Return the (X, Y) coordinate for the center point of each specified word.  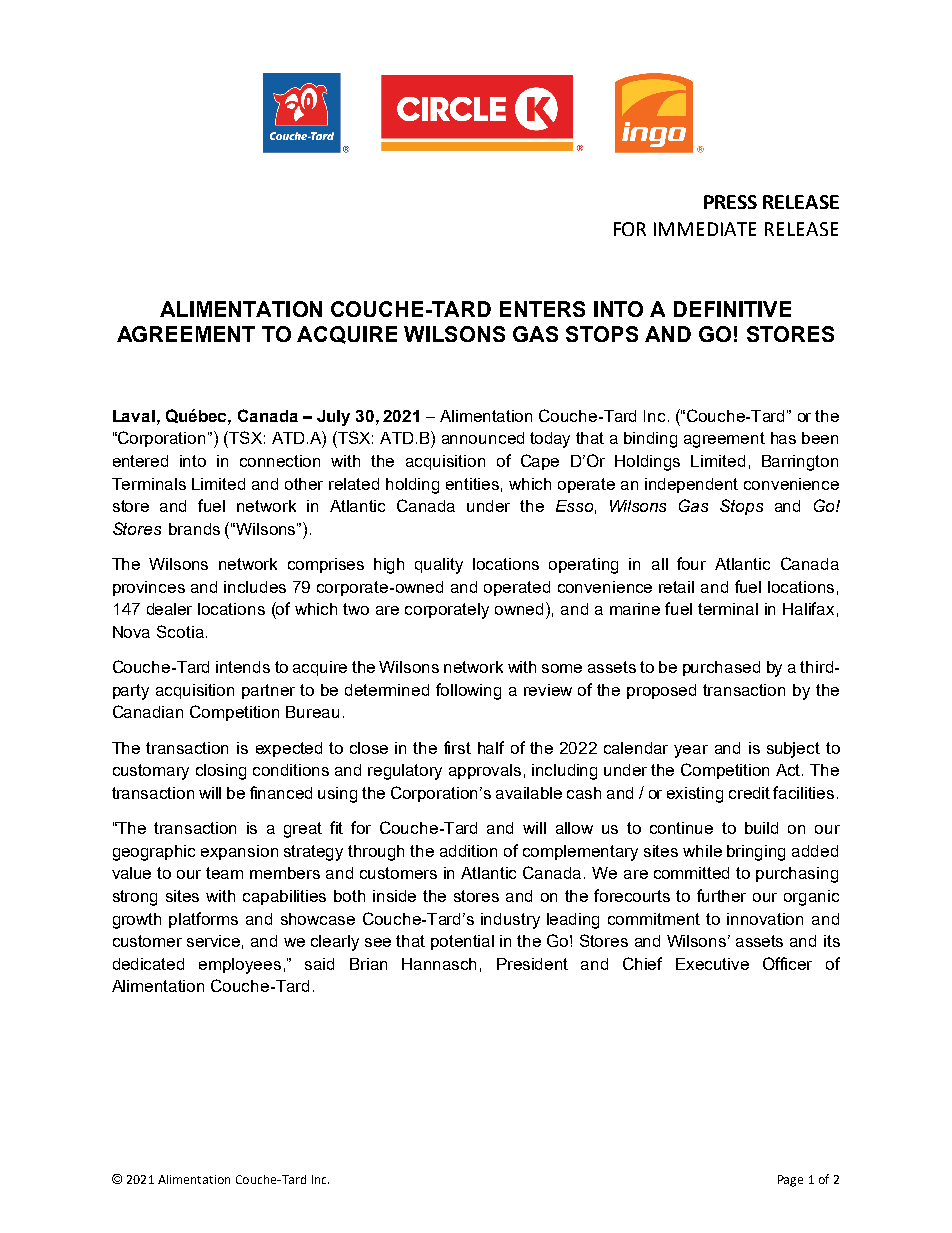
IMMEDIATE (705, 229)
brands (194, 529)
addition (468, 851)
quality (439, 566)
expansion (239, 852)
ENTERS (542, 309)
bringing (756, 853)
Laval (134, 416)
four (691, 563)
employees (240, 966)
